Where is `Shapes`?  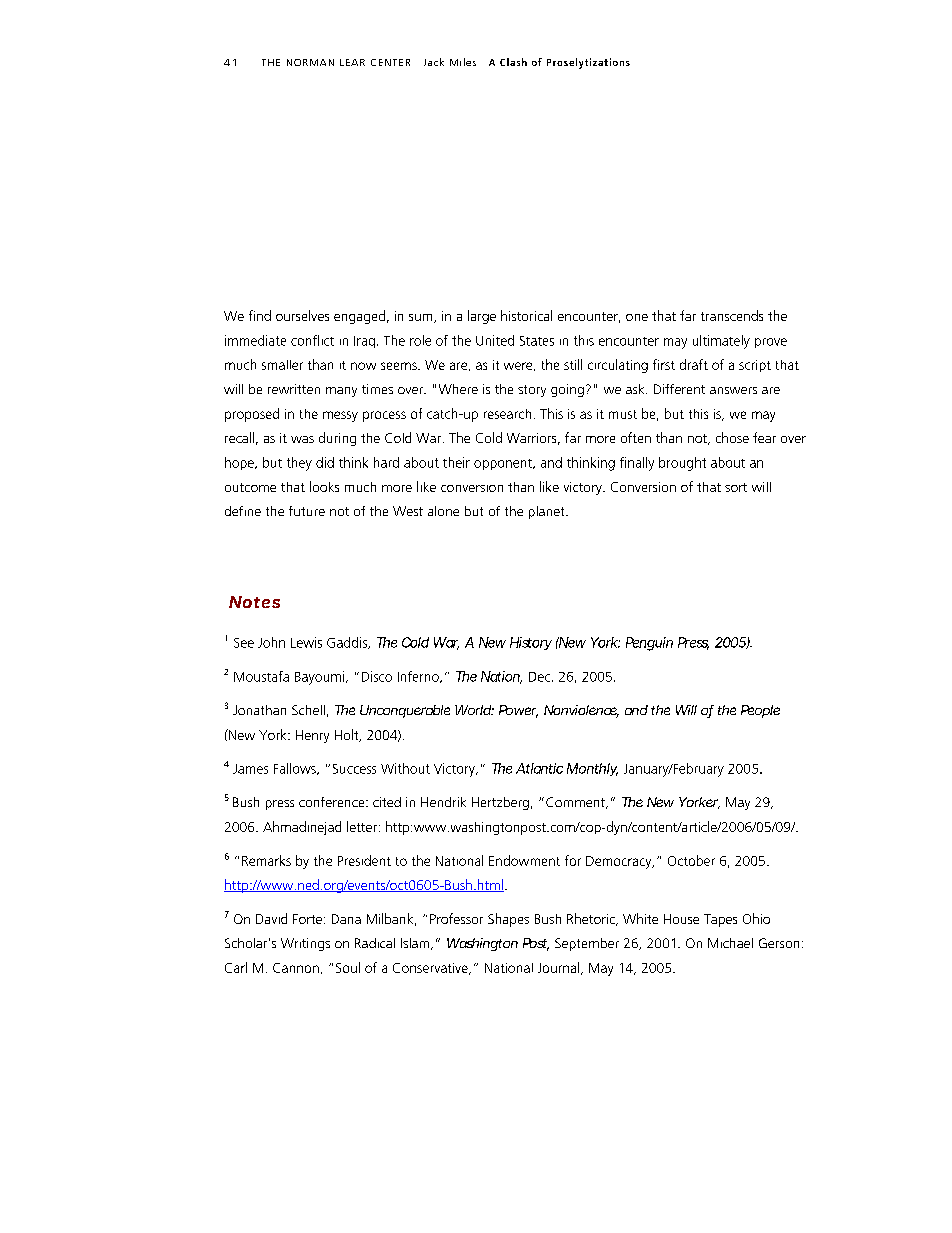
Shapes is located at coordinates (508, 920).
